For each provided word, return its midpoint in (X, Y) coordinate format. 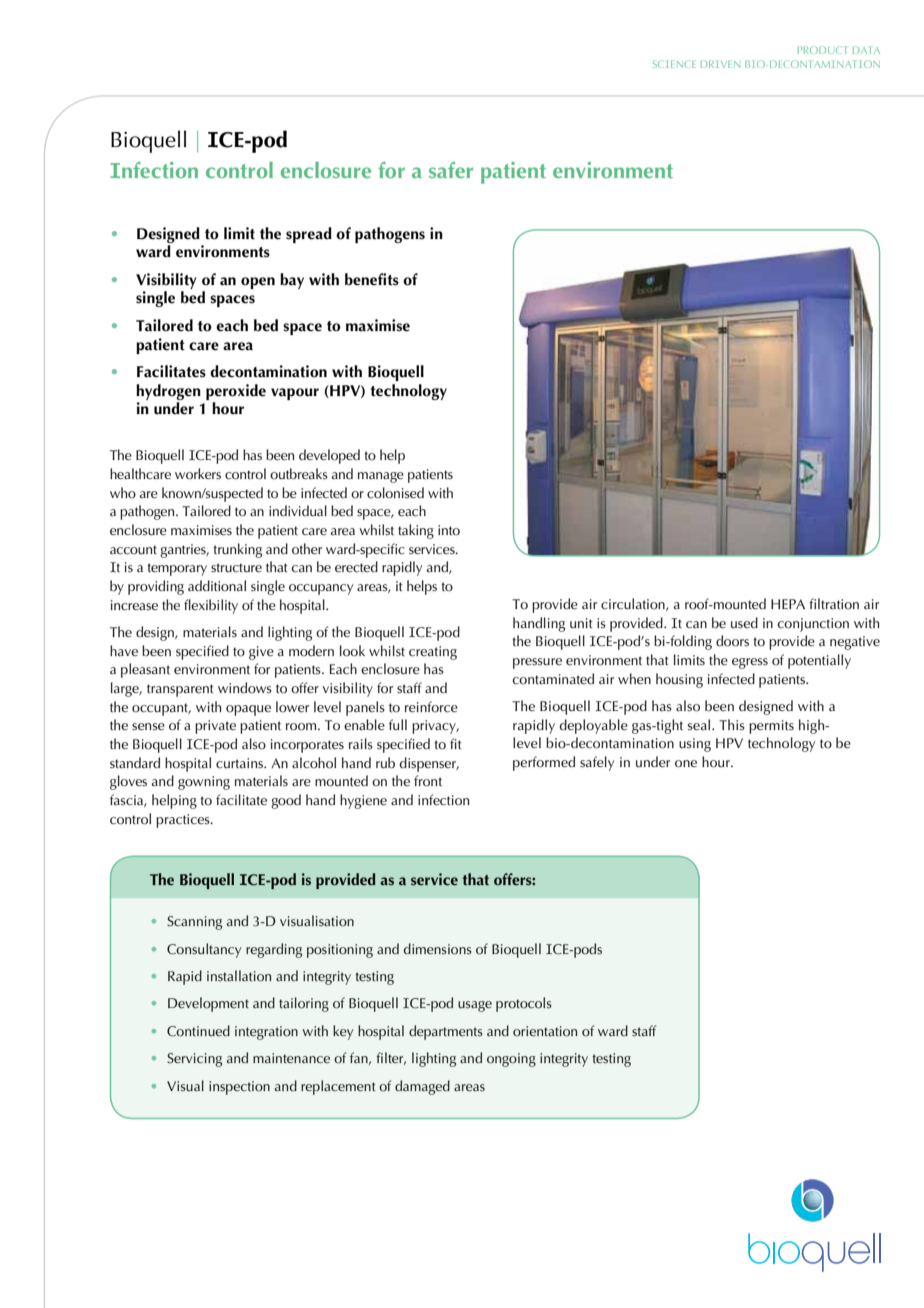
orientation (545, 1031)
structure (236, 568)
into (449, 530)
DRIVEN (720, 64)
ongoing (511, 1060)
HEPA (788, 604)
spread (309, 235)
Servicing (194, 1060)
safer (451, 170)
